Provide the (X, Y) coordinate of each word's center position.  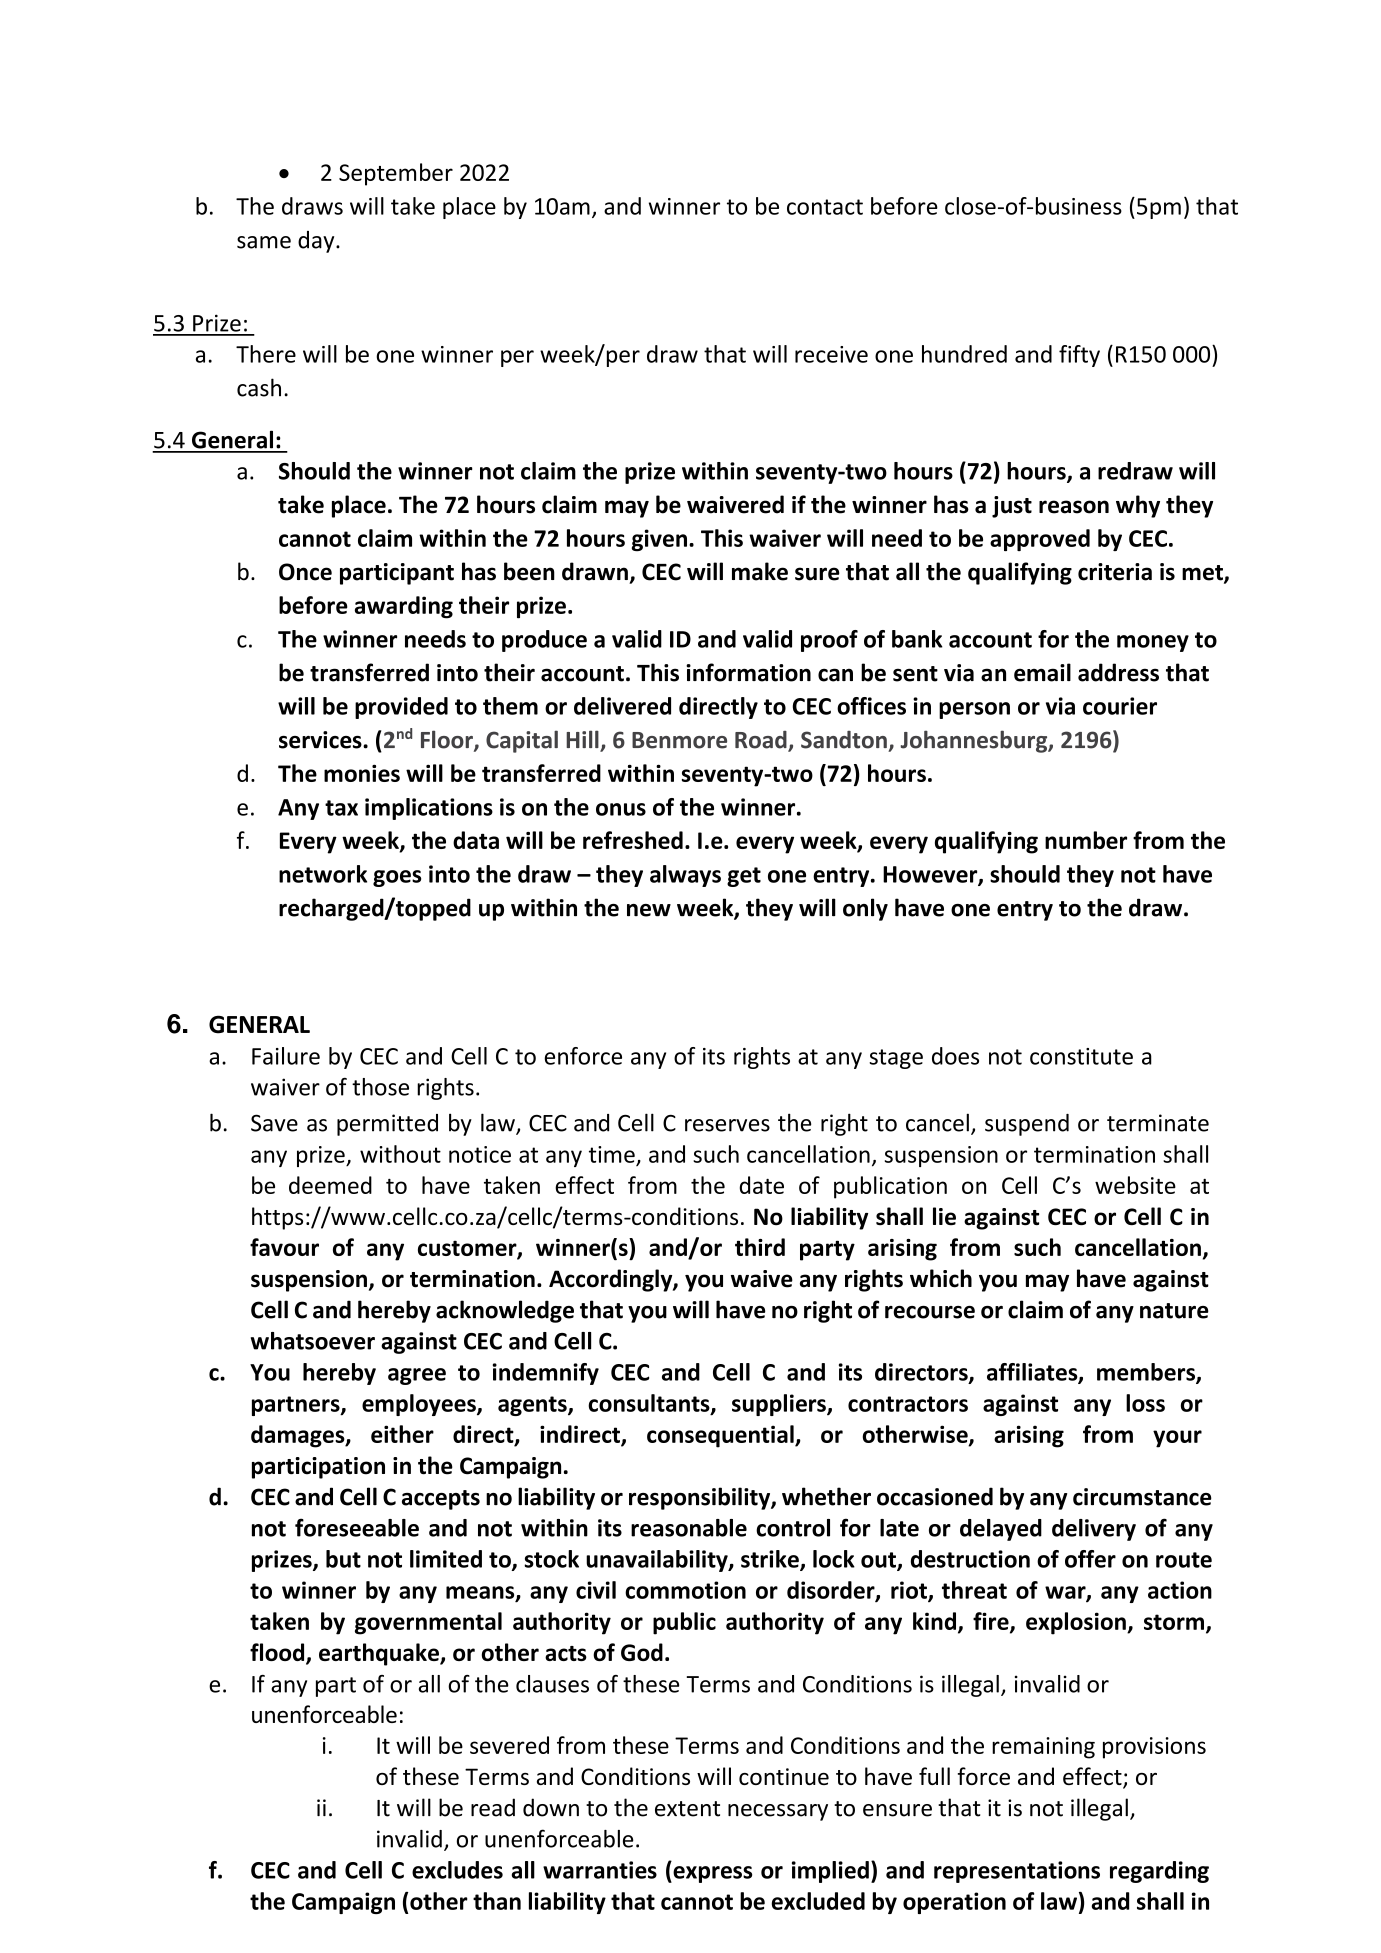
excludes (457, 1870)
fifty (1079, 356)
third (760, 1247)
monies (362, 773)
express (711, 1874)
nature (1174, 1311)
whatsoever (313, 1341)
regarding (1159, 1872)
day (317, 242)
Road (762, 741)
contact (825, 207)
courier (1120, 706)
